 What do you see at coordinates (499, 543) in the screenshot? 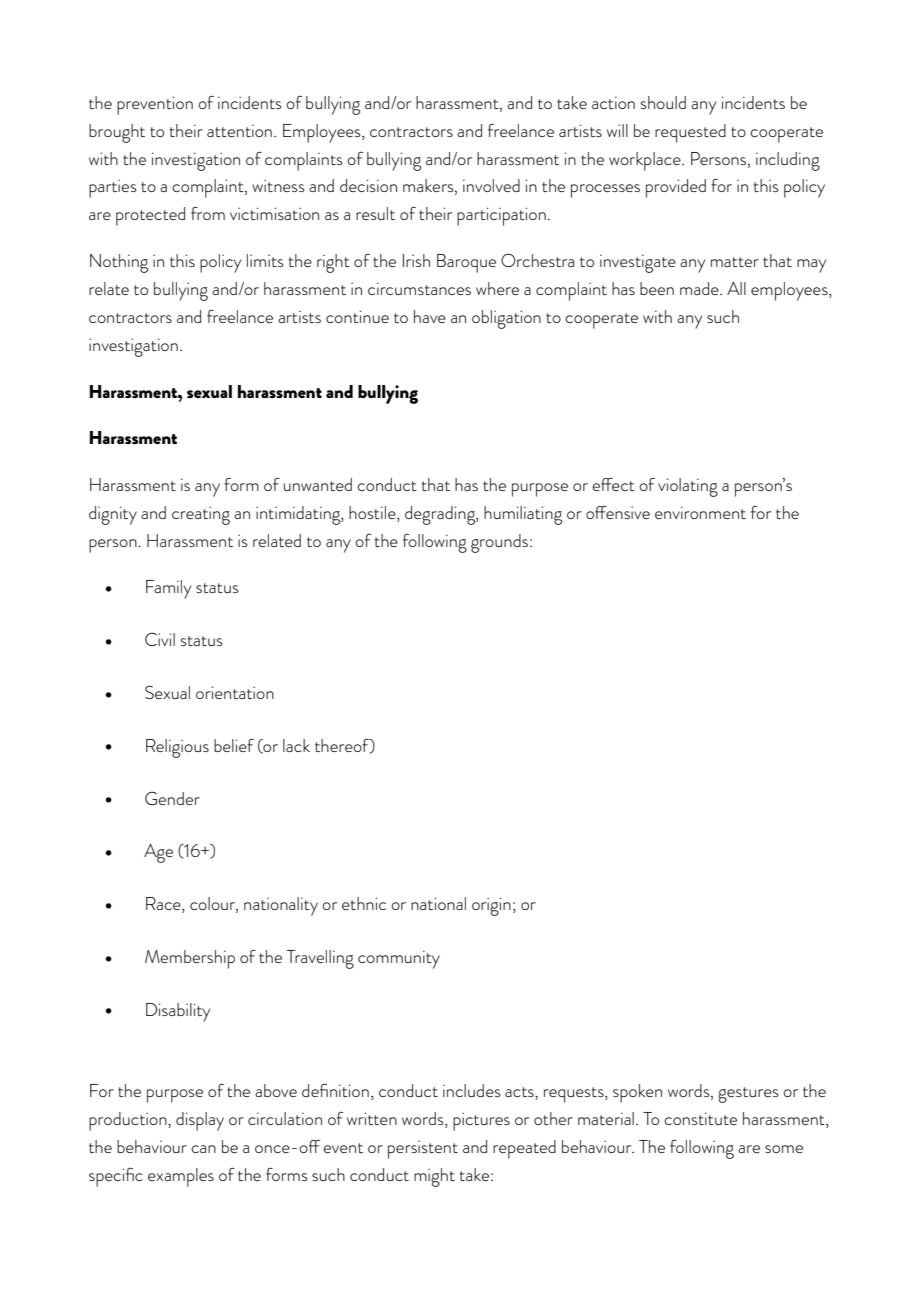
I see `grounds` at bounding box center [499, 543].
